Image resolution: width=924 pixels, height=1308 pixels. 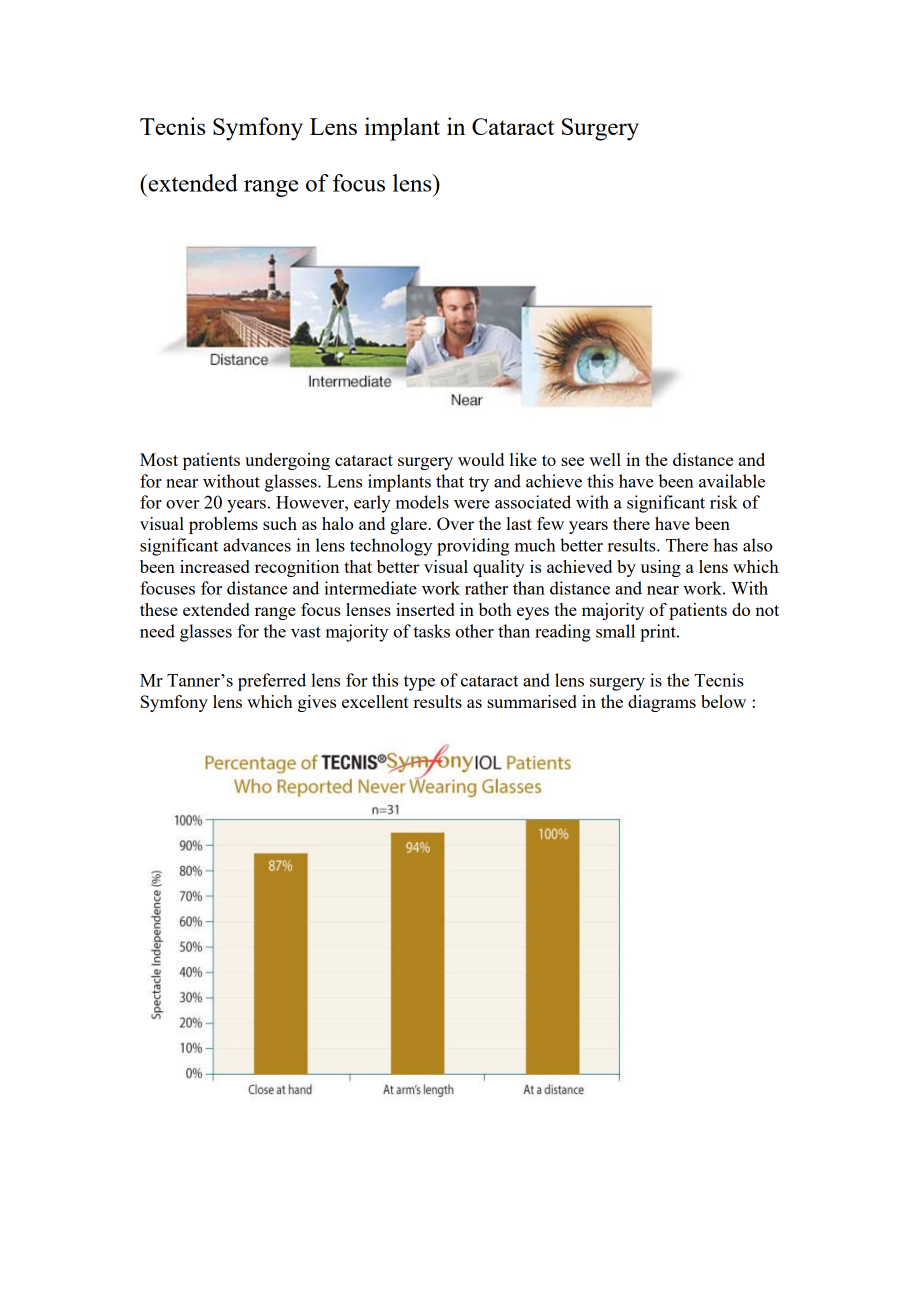 I want to click on rather, so click(x=486, y=588).
